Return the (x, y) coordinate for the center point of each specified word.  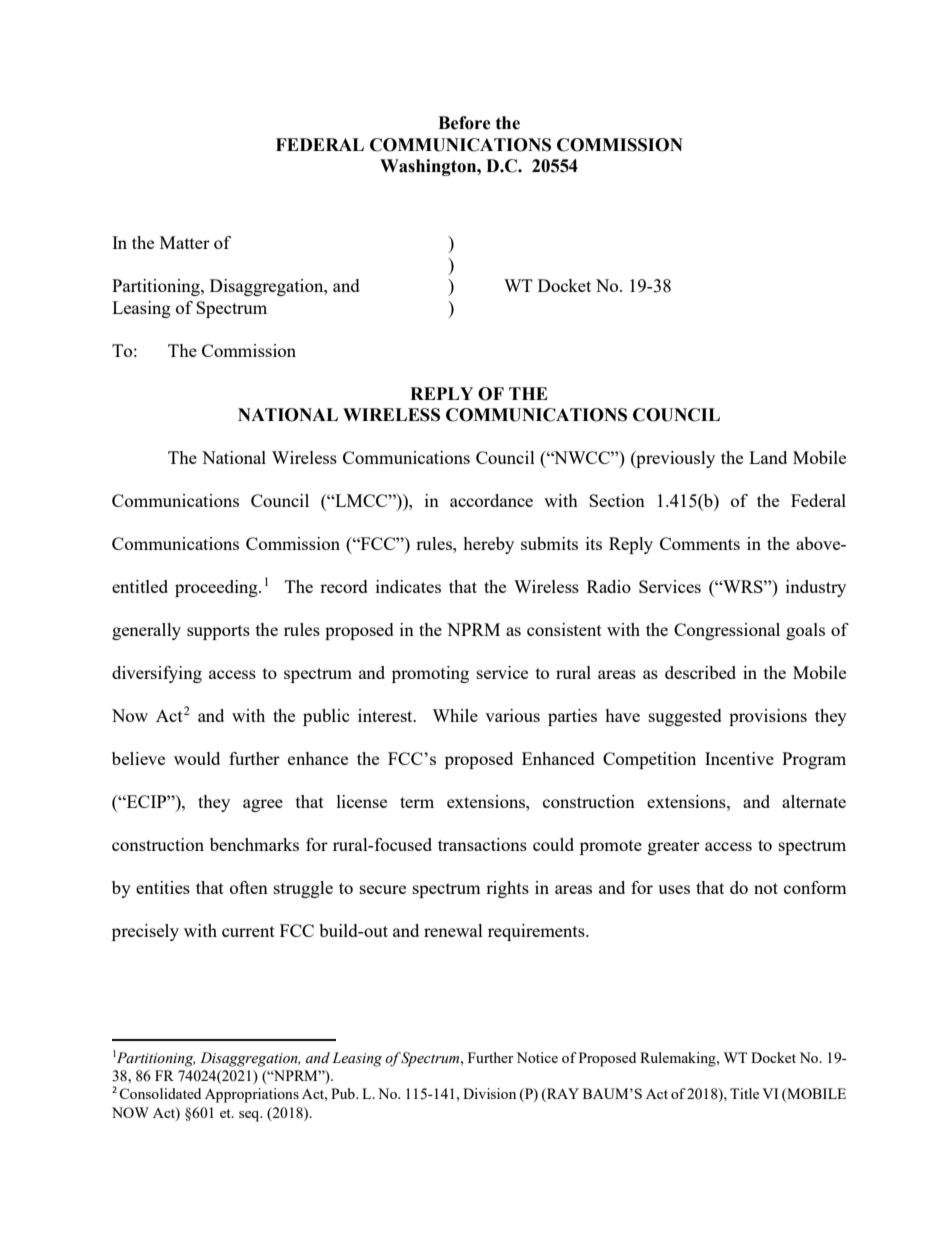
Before (464, 123)
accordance (491, 500)
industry (816, 588)
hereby (488, 545)
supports (218, 632)
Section (617, 500)
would (197, 758)
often (249, 887)
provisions (768, 717)
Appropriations (252, 1095)
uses (674, 889)
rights (507, 889)
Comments (700, 543)
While (455, 715)
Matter (185, 242)
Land (768, 457)
